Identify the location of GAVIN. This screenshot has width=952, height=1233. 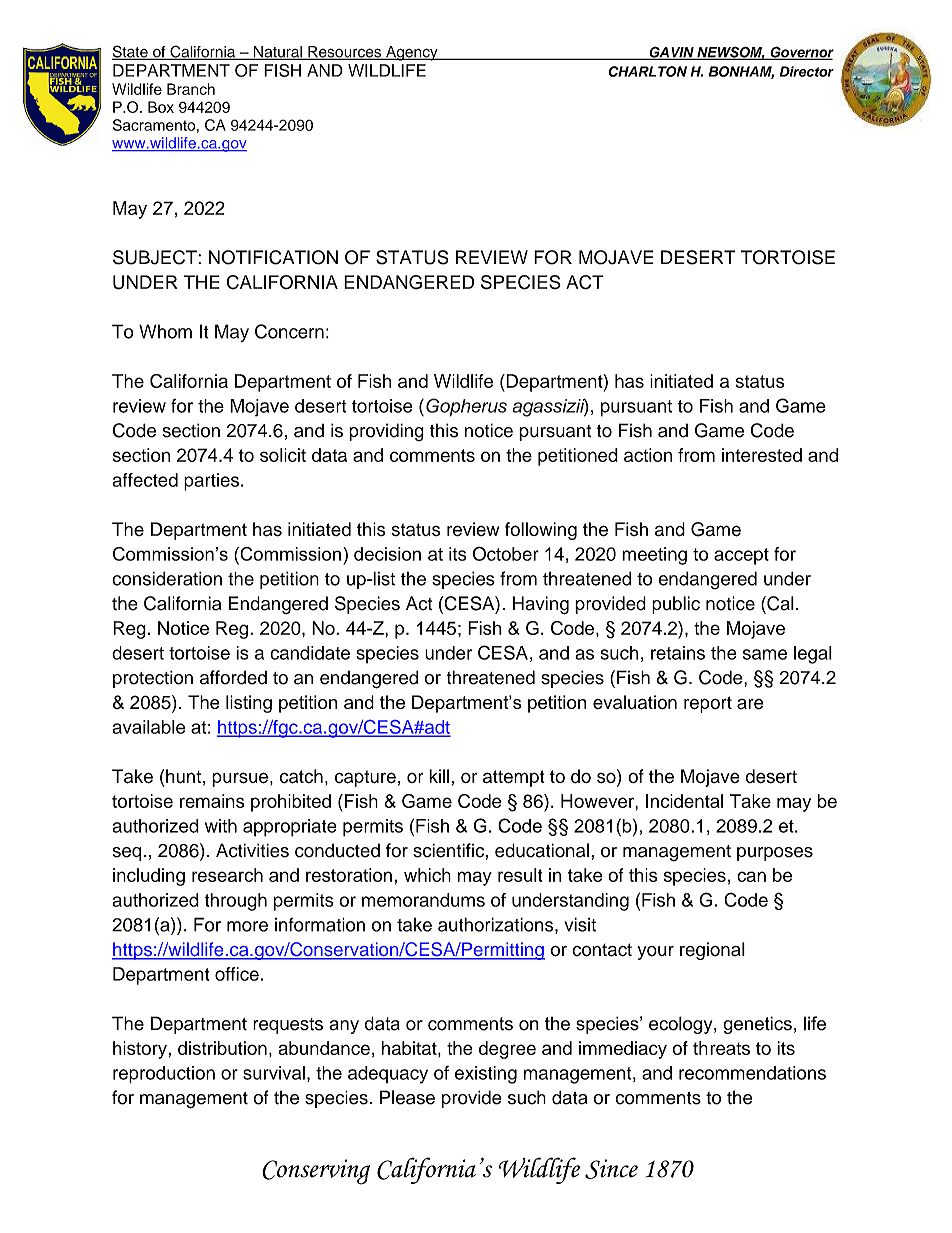
(671, 53).
